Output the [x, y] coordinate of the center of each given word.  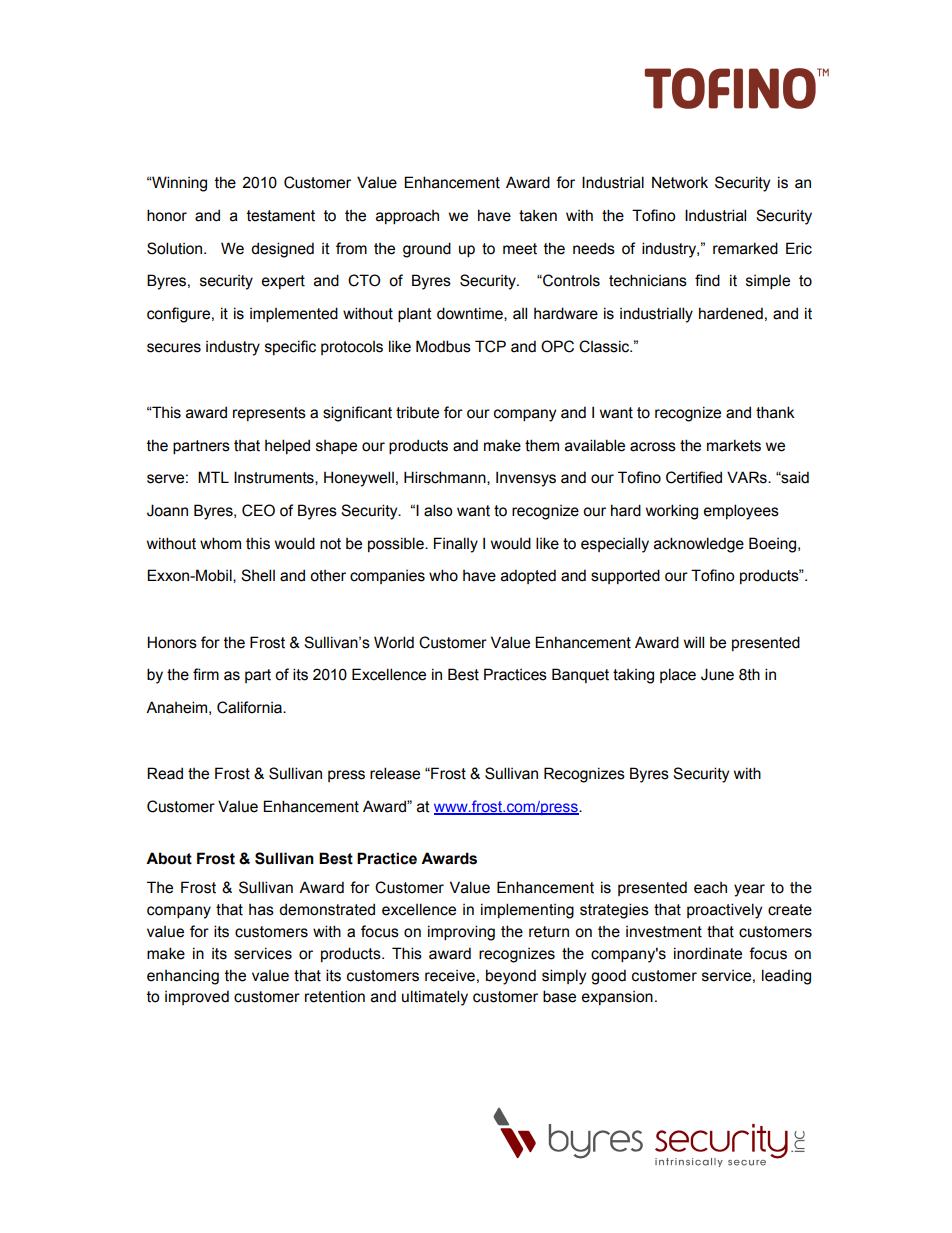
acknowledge [699, 545]
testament [281, 216]
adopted [528, 576]
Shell [258, 575]
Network [680, 182]
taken [538, 216]
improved [197, 997]
